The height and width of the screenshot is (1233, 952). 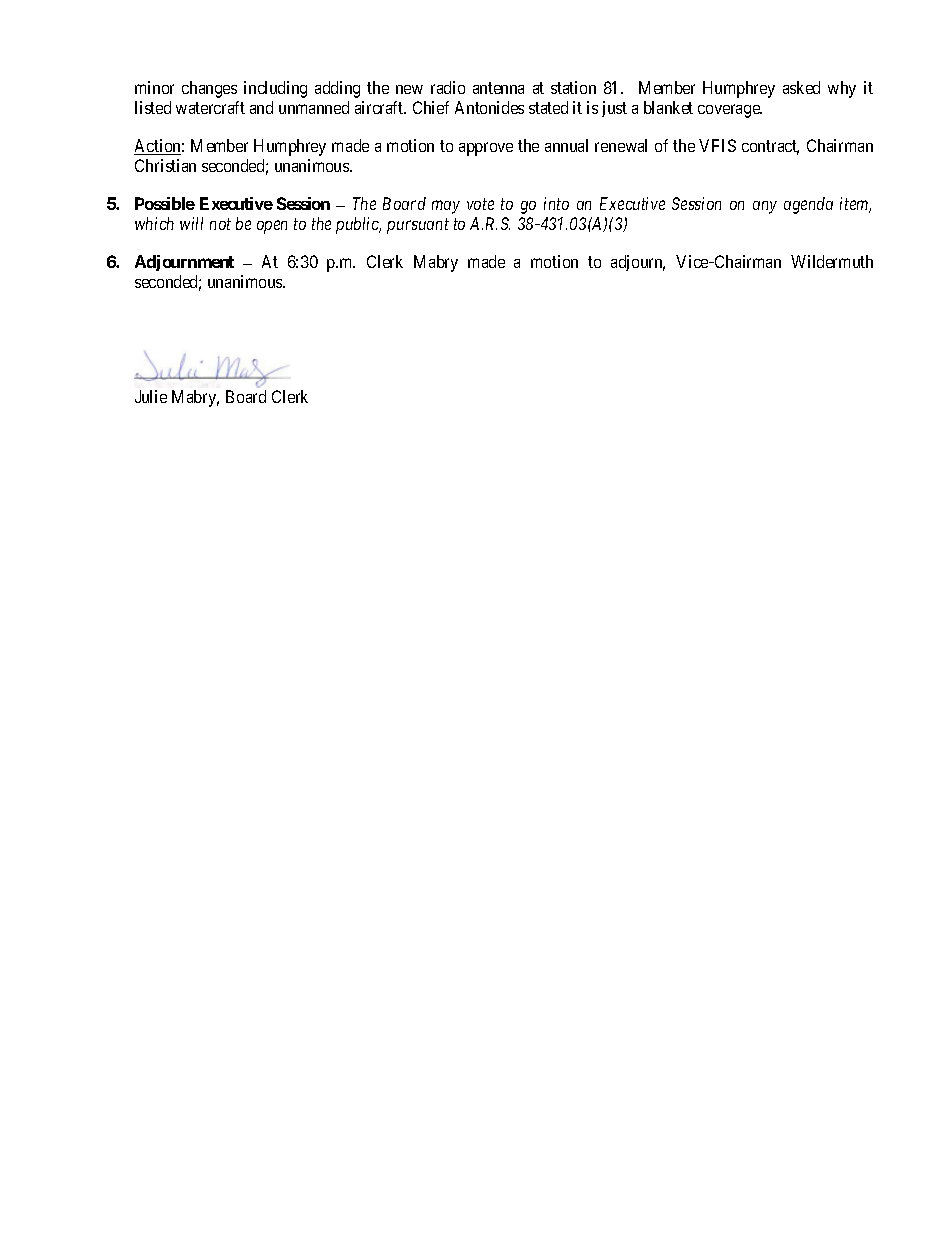 What do you see at coordinates (765, 207) in the screenshot?
I see `any` at bounding box center [765, 207].
